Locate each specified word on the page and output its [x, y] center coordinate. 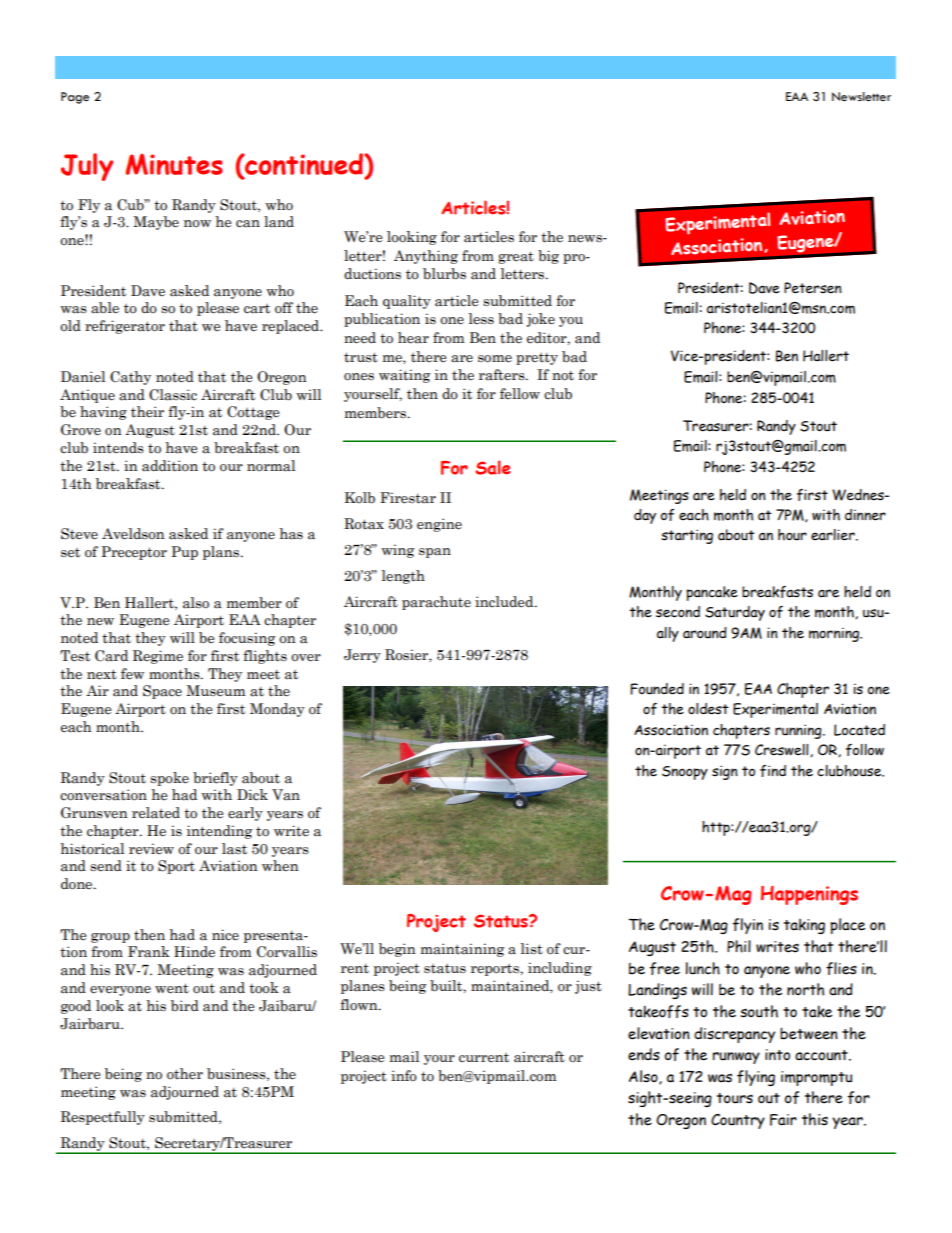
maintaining [462, 950]
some [495, 359]
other [185, 1074]
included [505, 602]
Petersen [813, 288]
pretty [537, 359]
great [516, 257]
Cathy [130, 378]
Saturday [735, 613]
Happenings [809, 895]
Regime [158, 657]
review [151, 849]
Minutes [174, 164]
